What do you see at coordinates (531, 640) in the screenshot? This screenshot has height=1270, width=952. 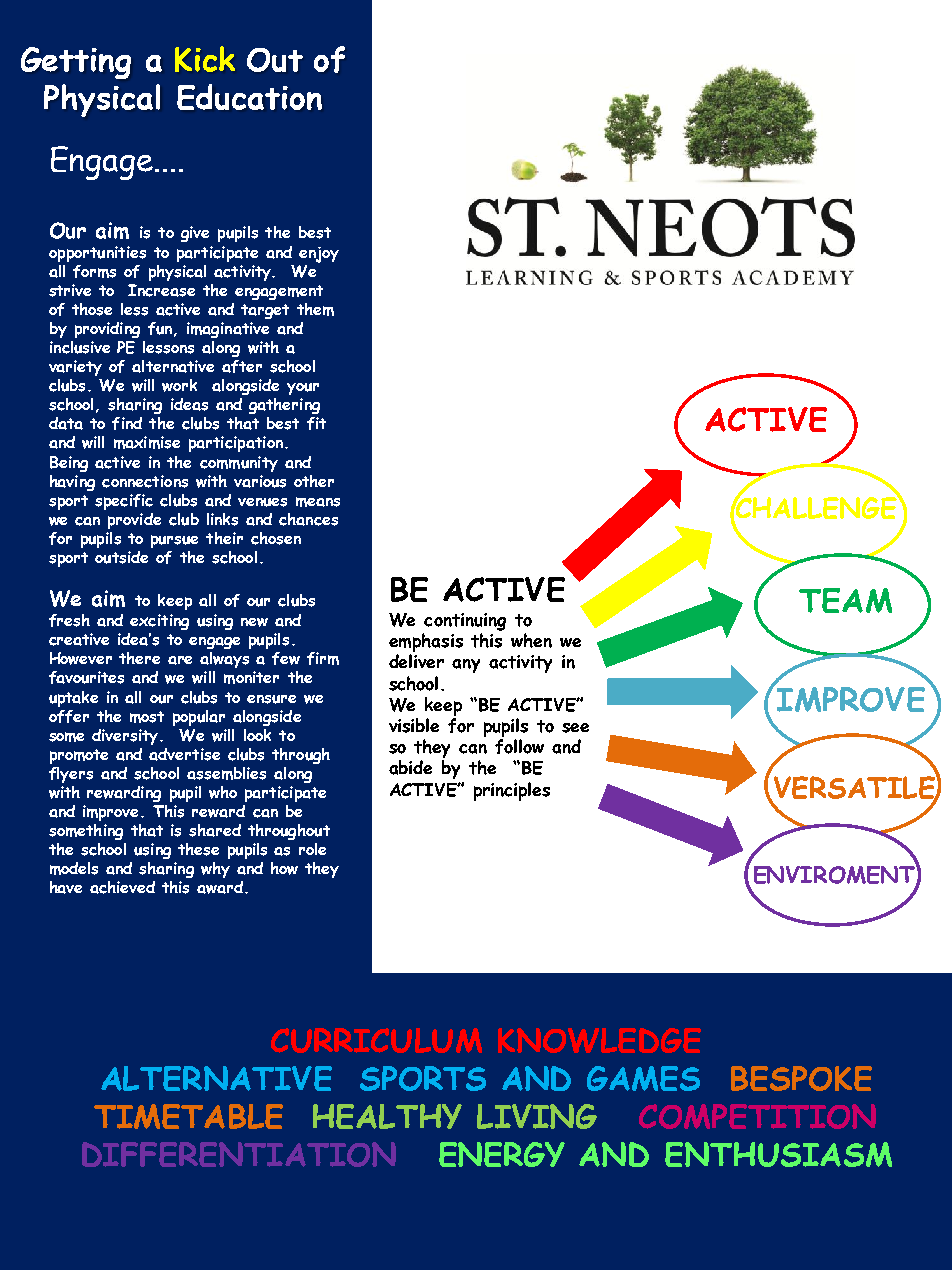 I see `when` at bounding box center [531, 640].
